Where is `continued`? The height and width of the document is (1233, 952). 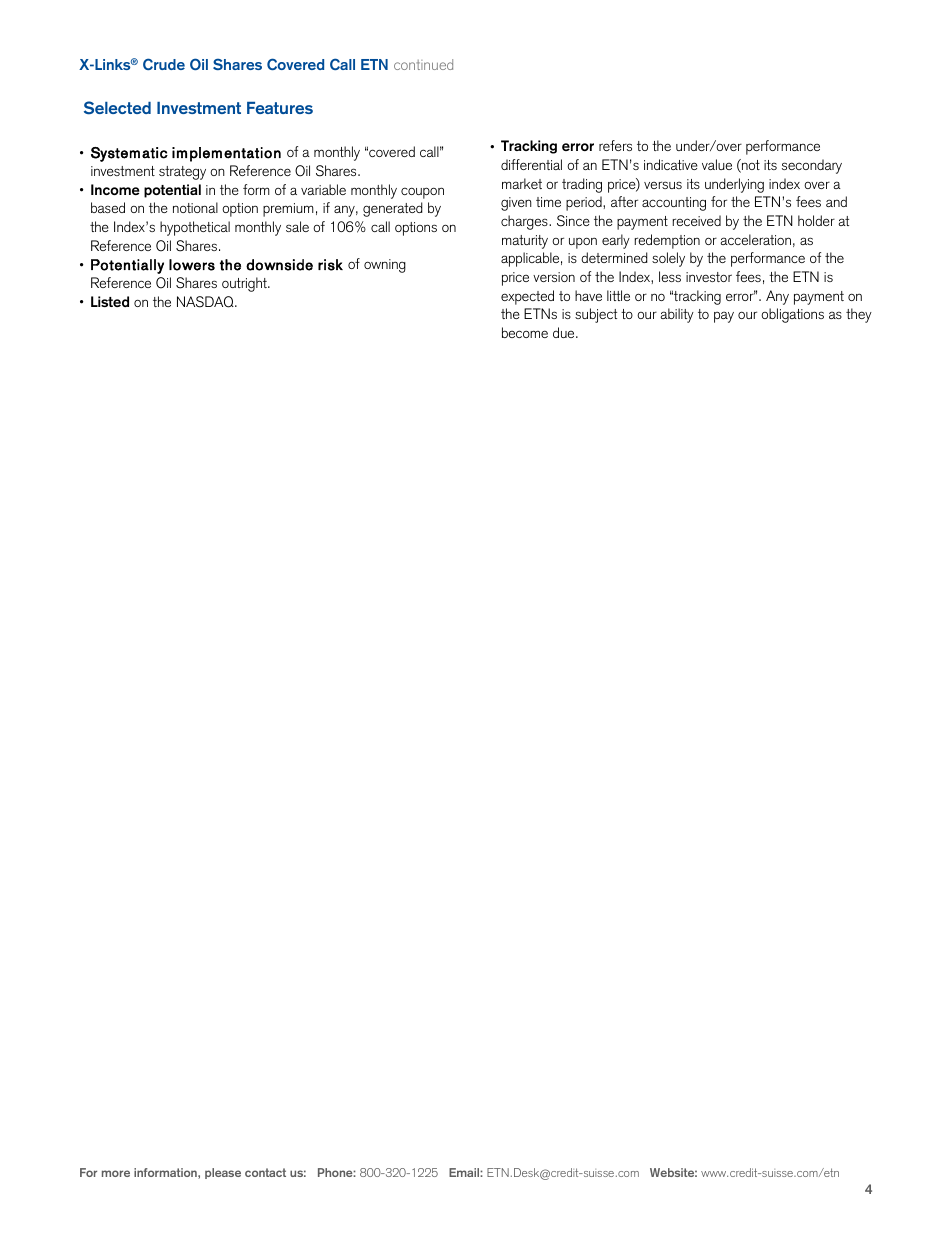 continued is located at coordinates (423, 64).
